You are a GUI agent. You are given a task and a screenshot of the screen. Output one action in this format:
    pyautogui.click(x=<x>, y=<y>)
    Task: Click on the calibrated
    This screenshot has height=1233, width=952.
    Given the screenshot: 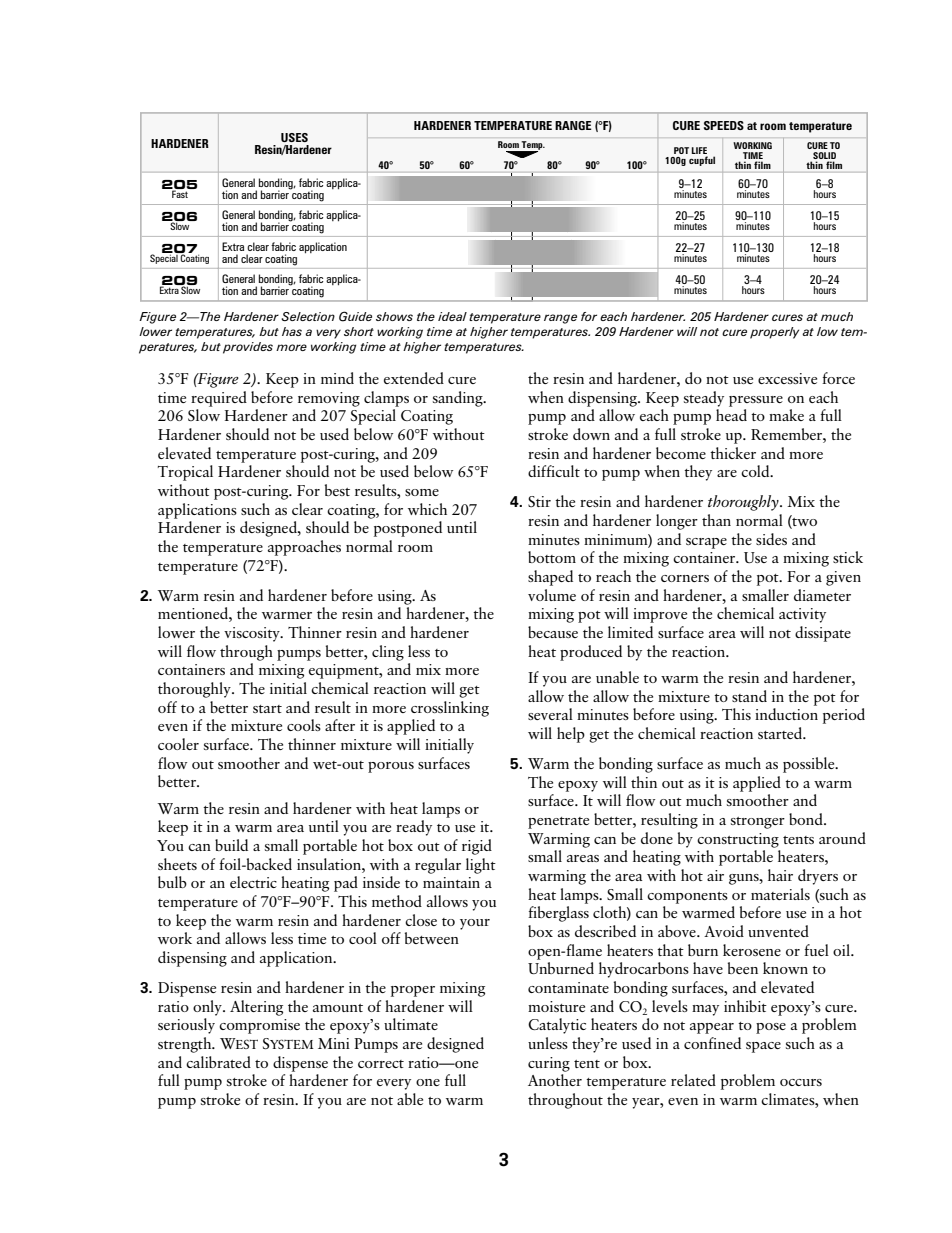 What is the action you would take?
    pyautogui.click(x=218, y=1062)
